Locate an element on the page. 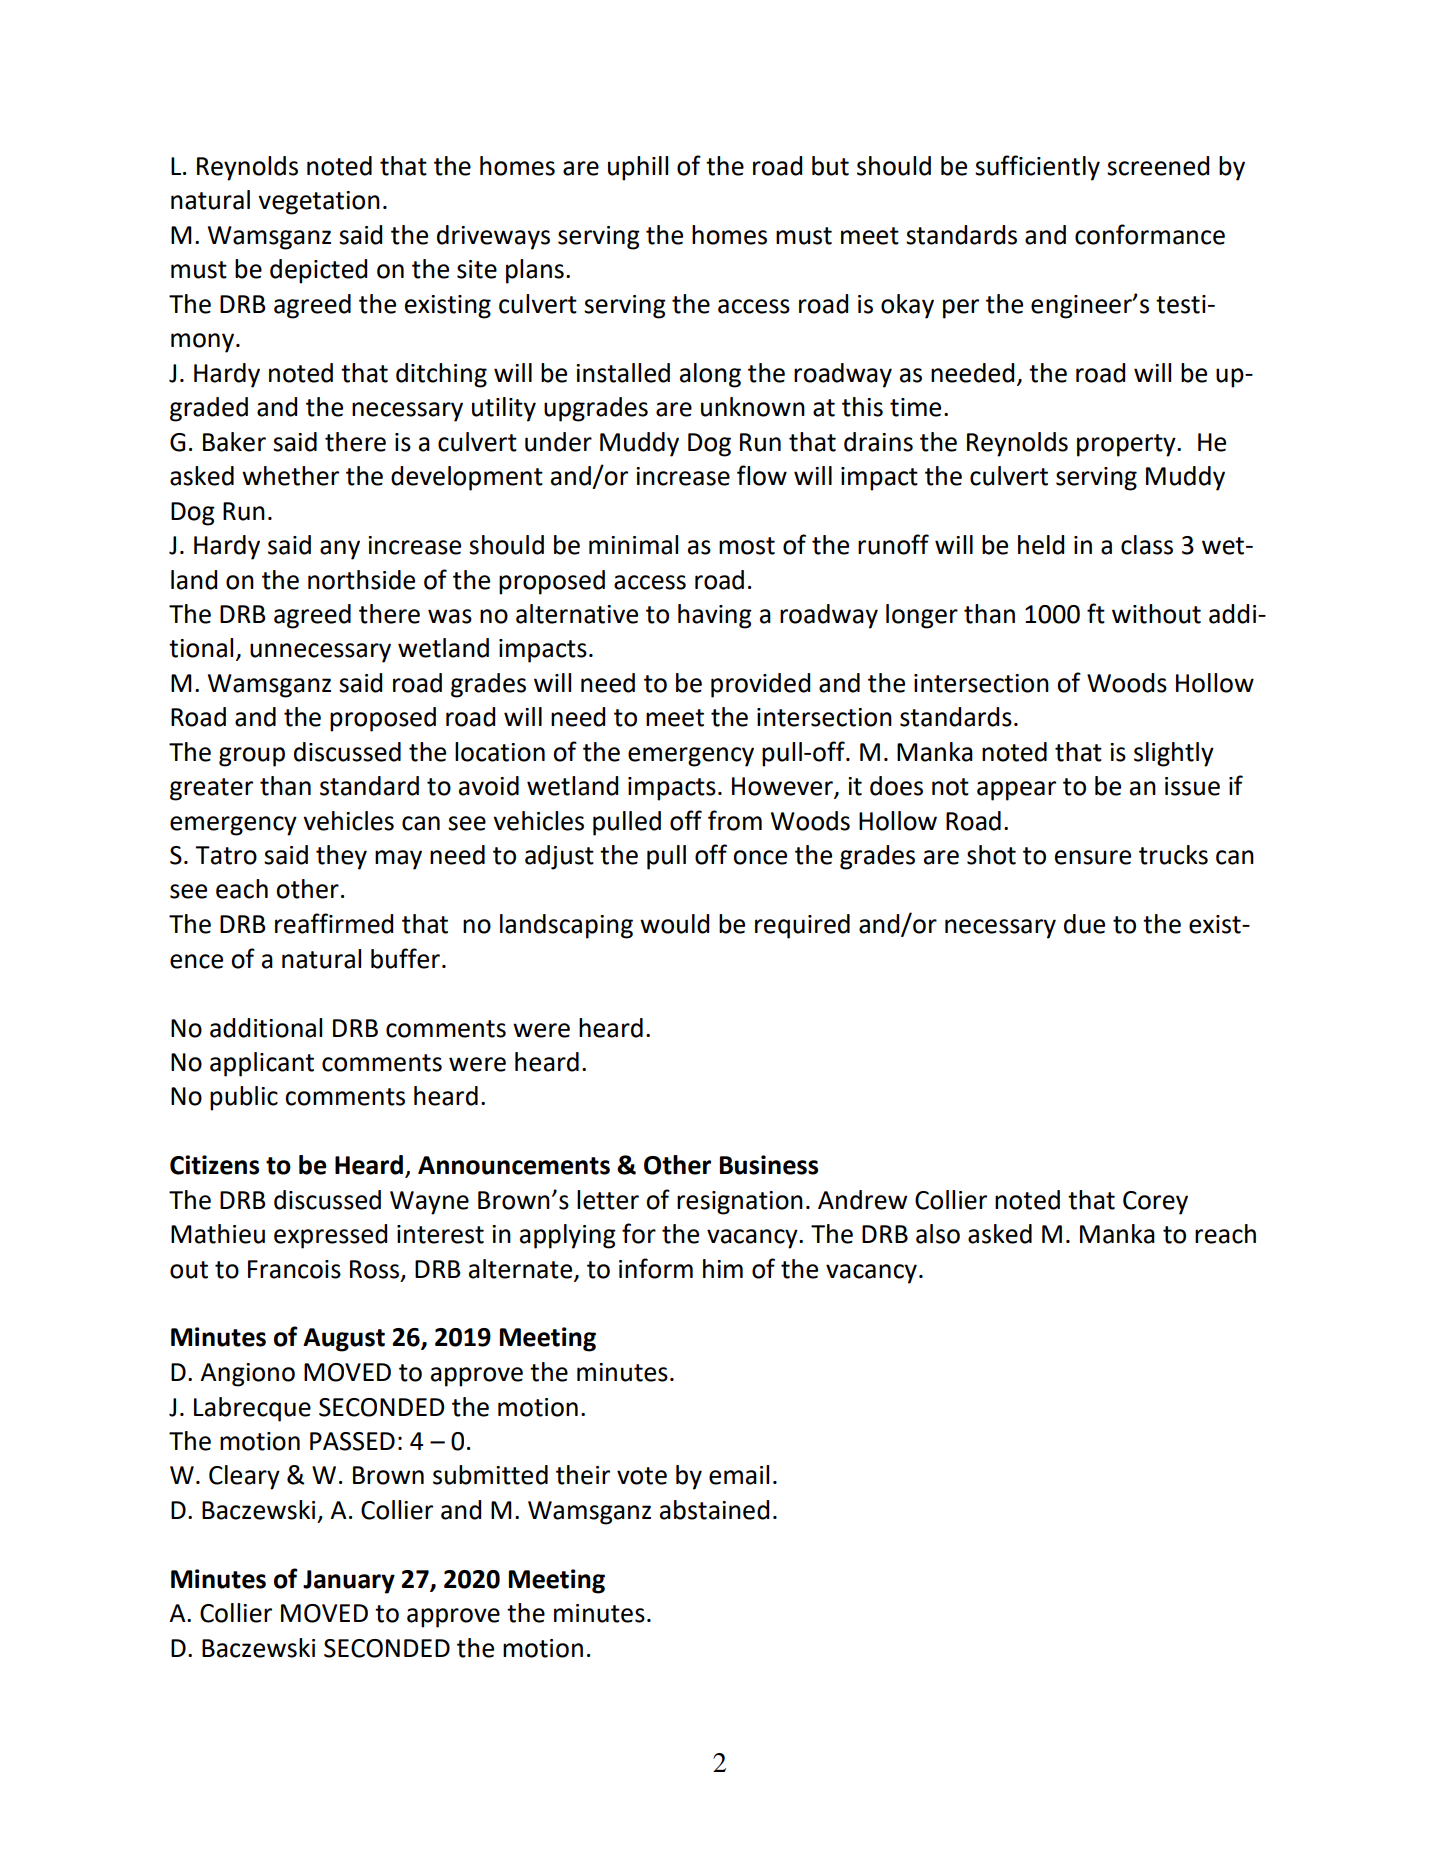 This document has height=1863, width=1440. sufficiently is located at coordinates (1037, 168).
